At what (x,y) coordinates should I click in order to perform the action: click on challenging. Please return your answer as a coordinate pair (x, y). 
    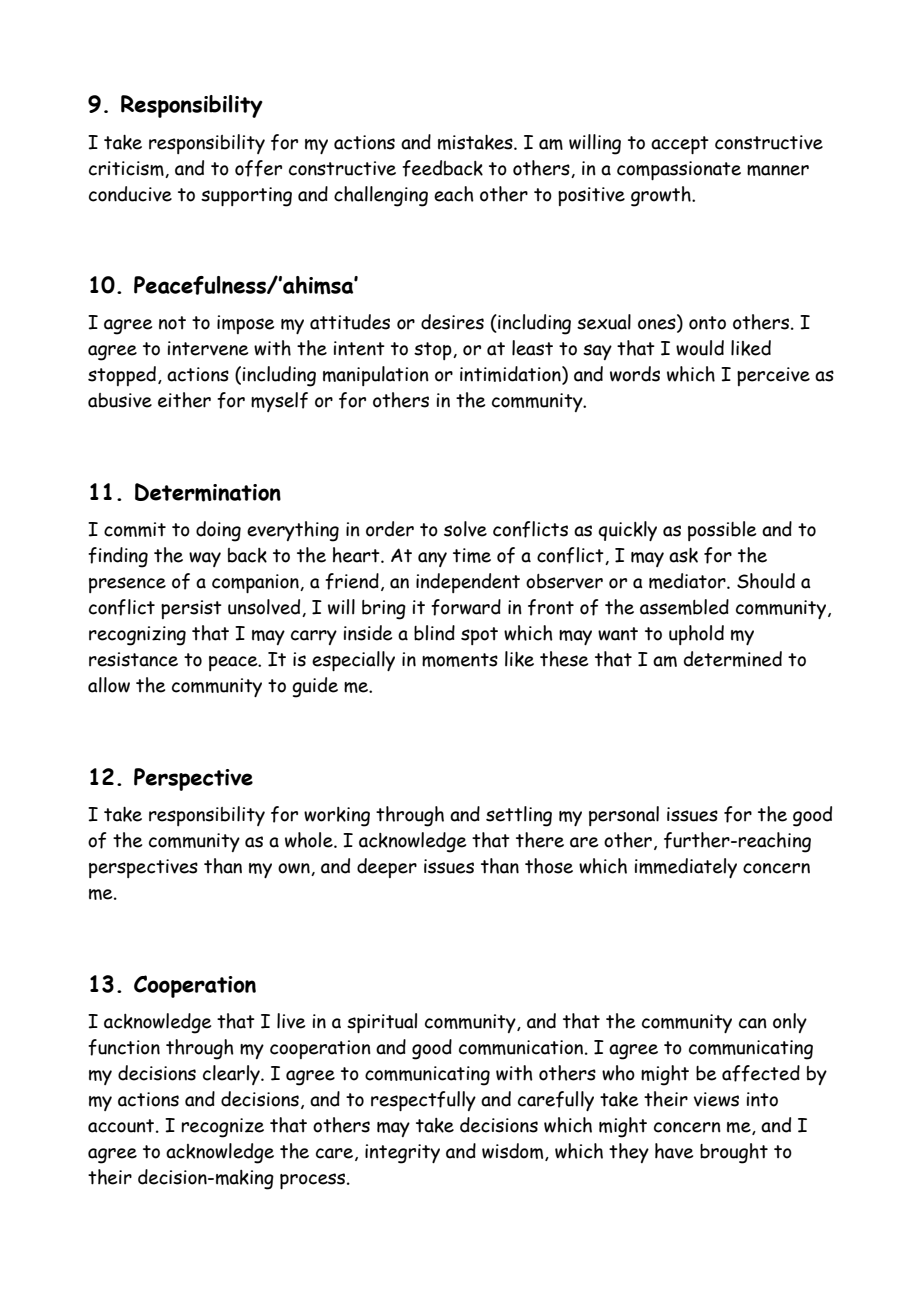
    Looking at the image, I should click on (381, 196).
